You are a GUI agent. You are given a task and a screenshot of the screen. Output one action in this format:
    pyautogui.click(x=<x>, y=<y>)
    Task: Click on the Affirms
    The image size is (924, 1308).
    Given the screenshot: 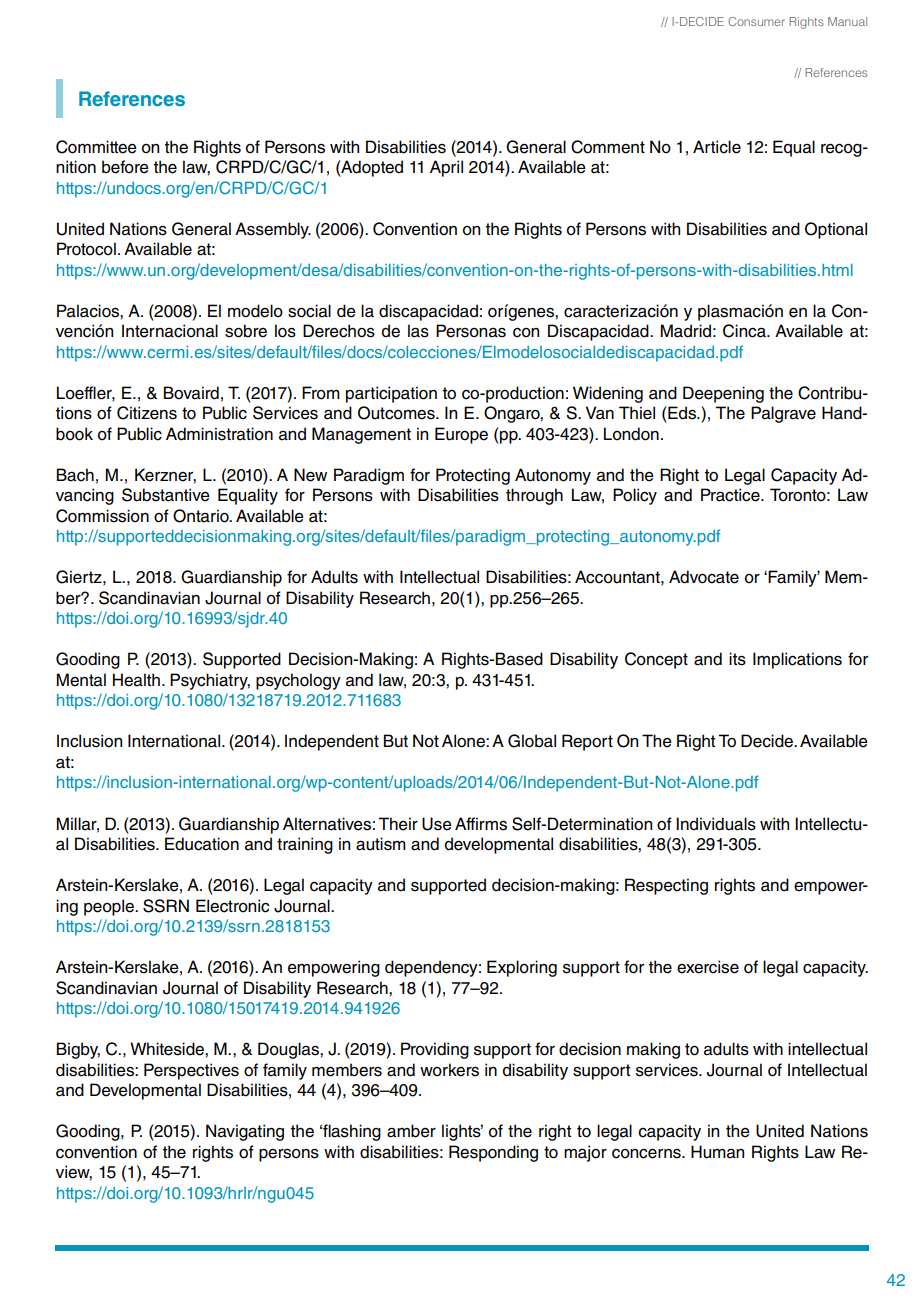 What is the action you would take?
    pyautogui.click(x=481, y=824)
